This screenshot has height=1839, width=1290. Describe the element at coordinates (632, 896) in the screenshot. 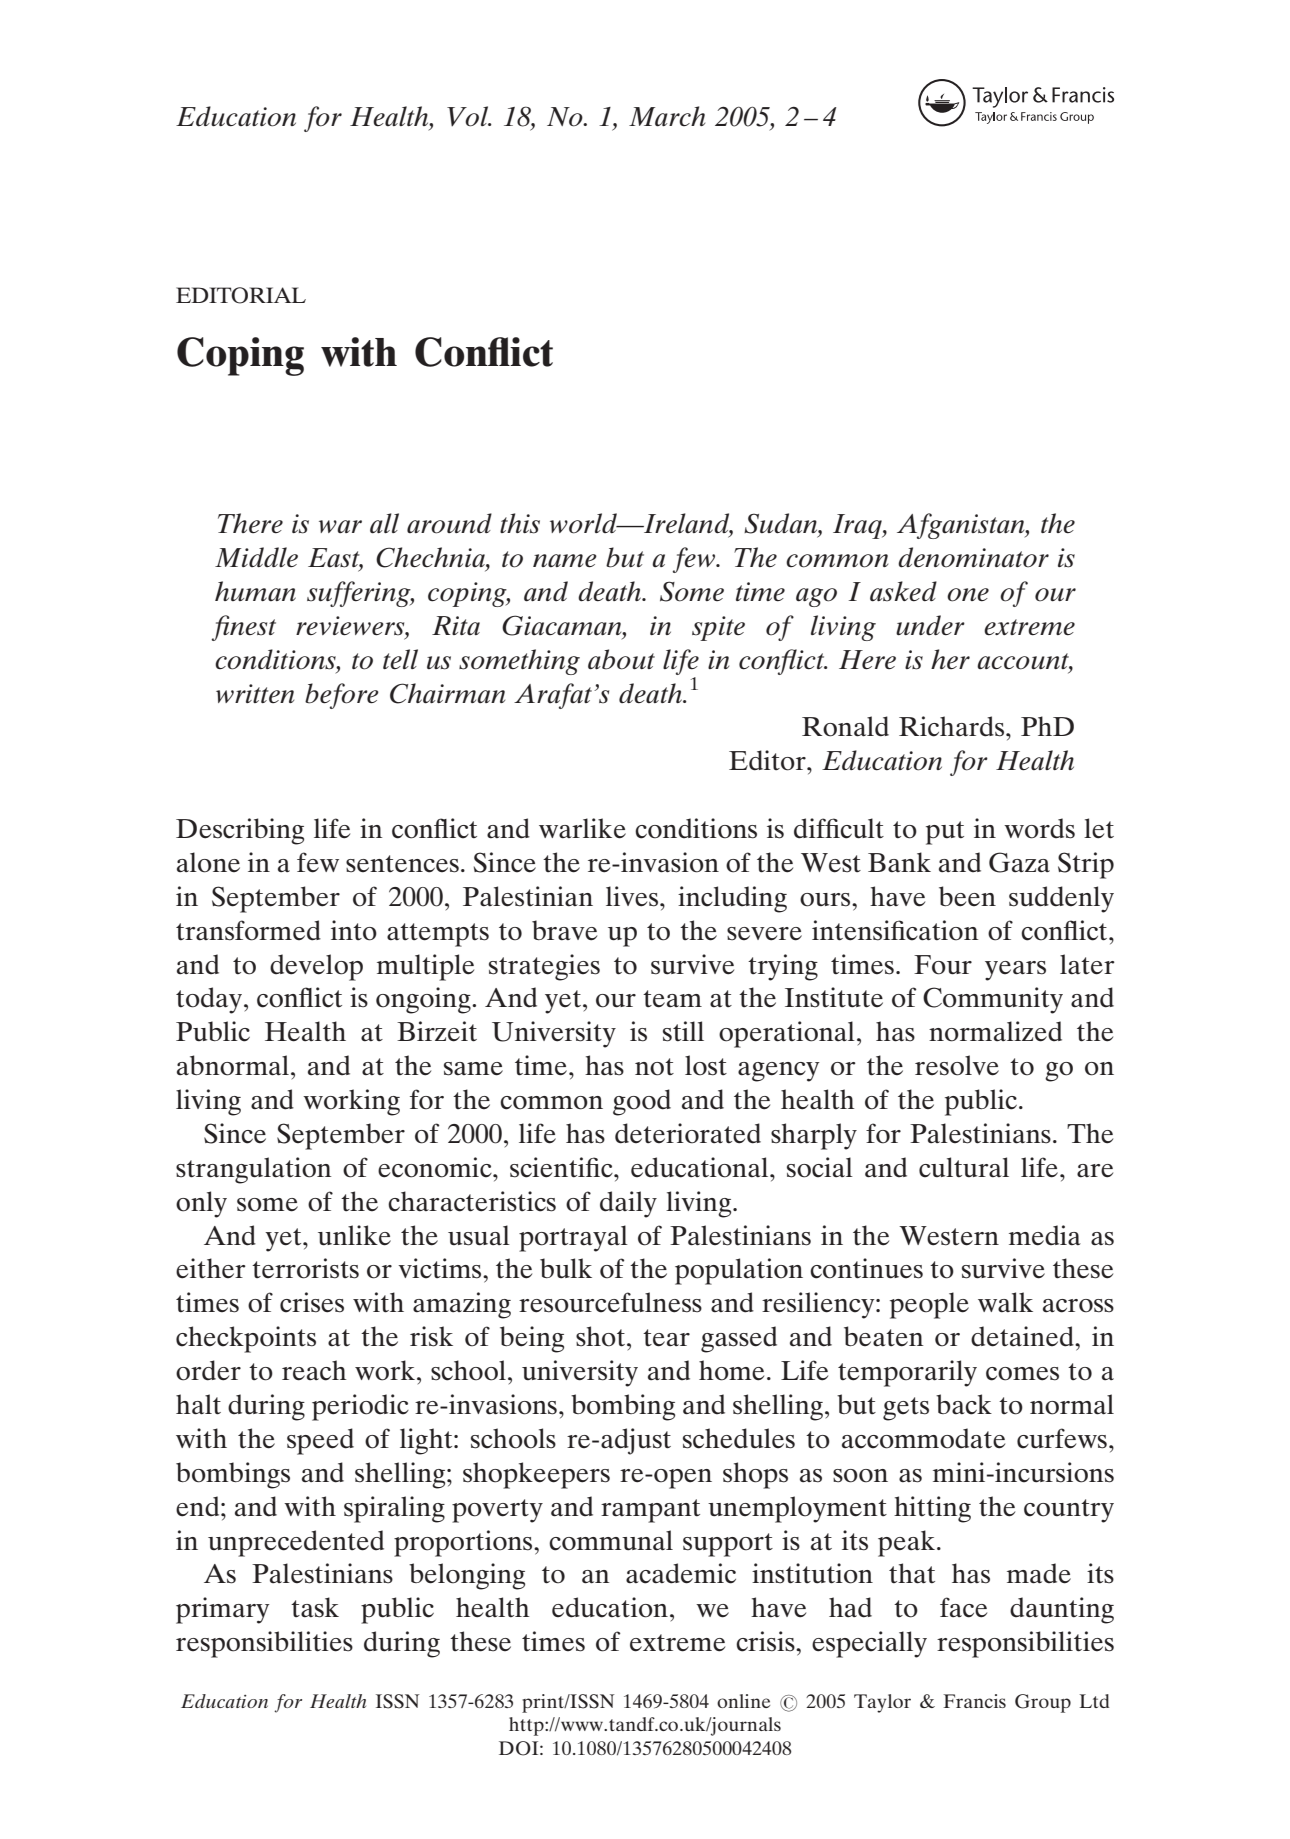

I see `lives` at that location.
